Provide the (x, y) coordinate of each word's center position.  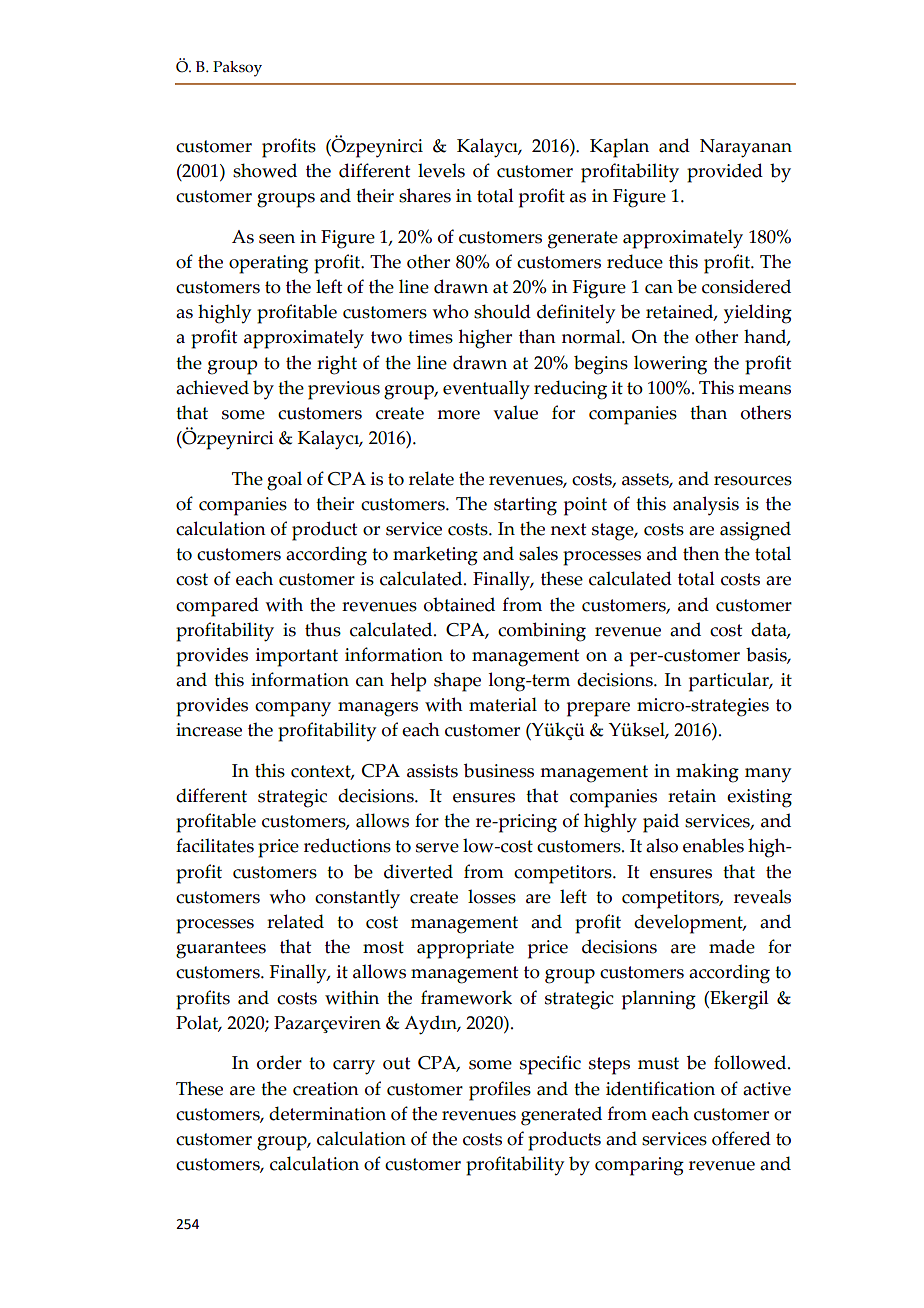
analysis (706, 506)
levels (441, 170)
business (499, 770)
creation (326, 1089)
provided (725, 173)
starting (525, 506)
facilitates (215, 845)
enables (713, 845)
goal (284, 481)
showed (265, 170)
